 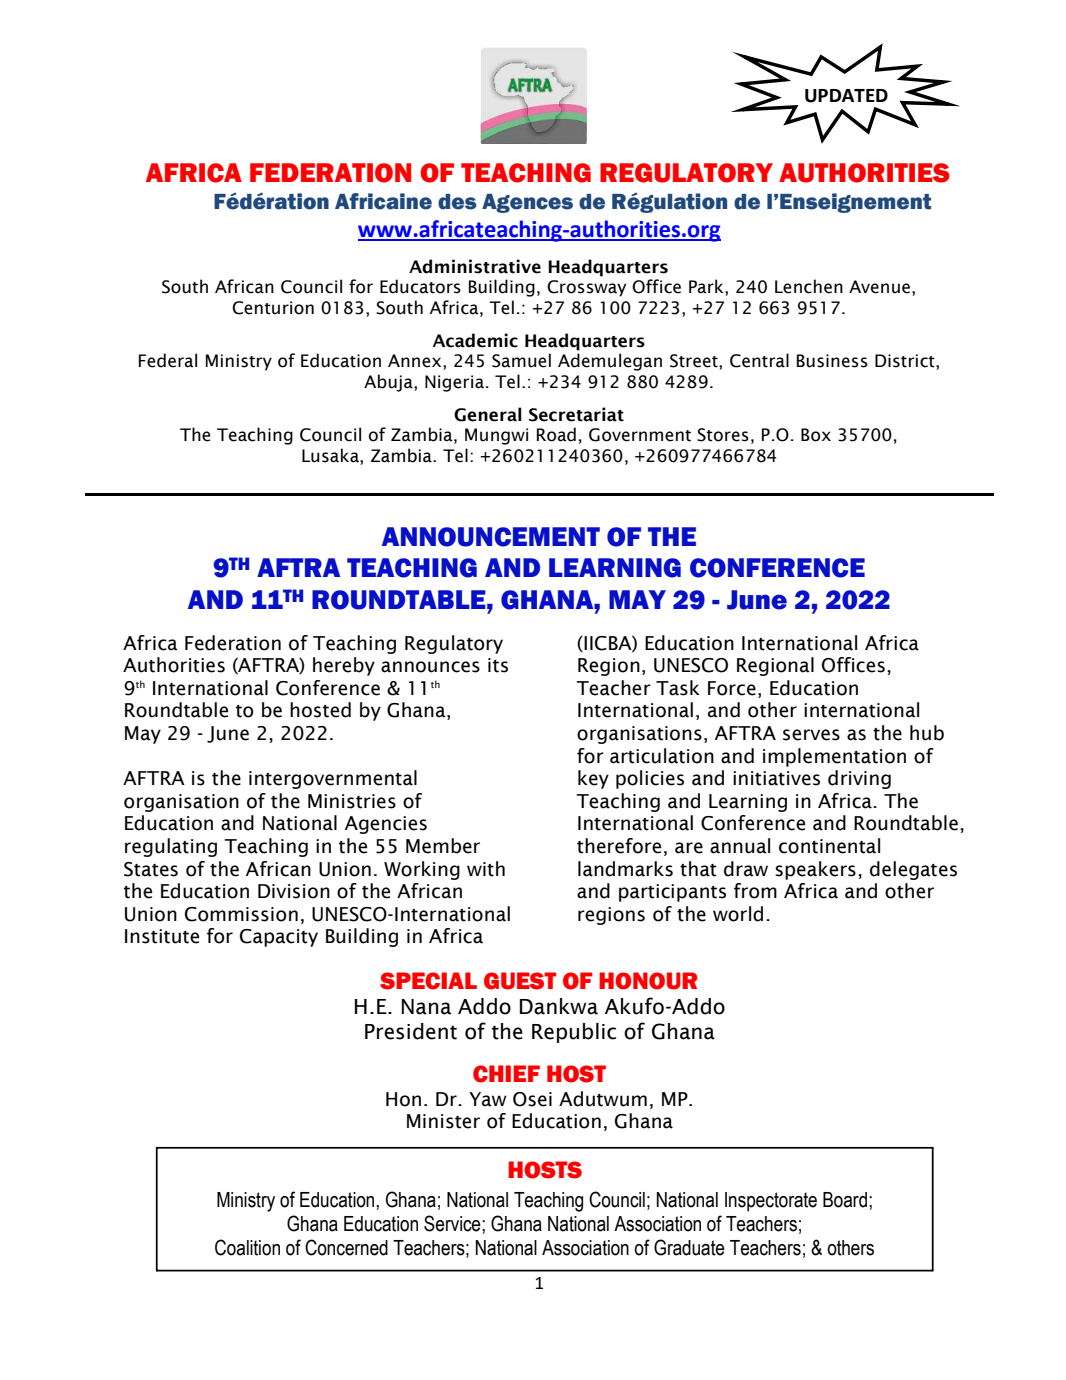 What do you see at coordinates (344, 666) in the screenshot?
I see `hereby` at bounding box center [344, 666].
